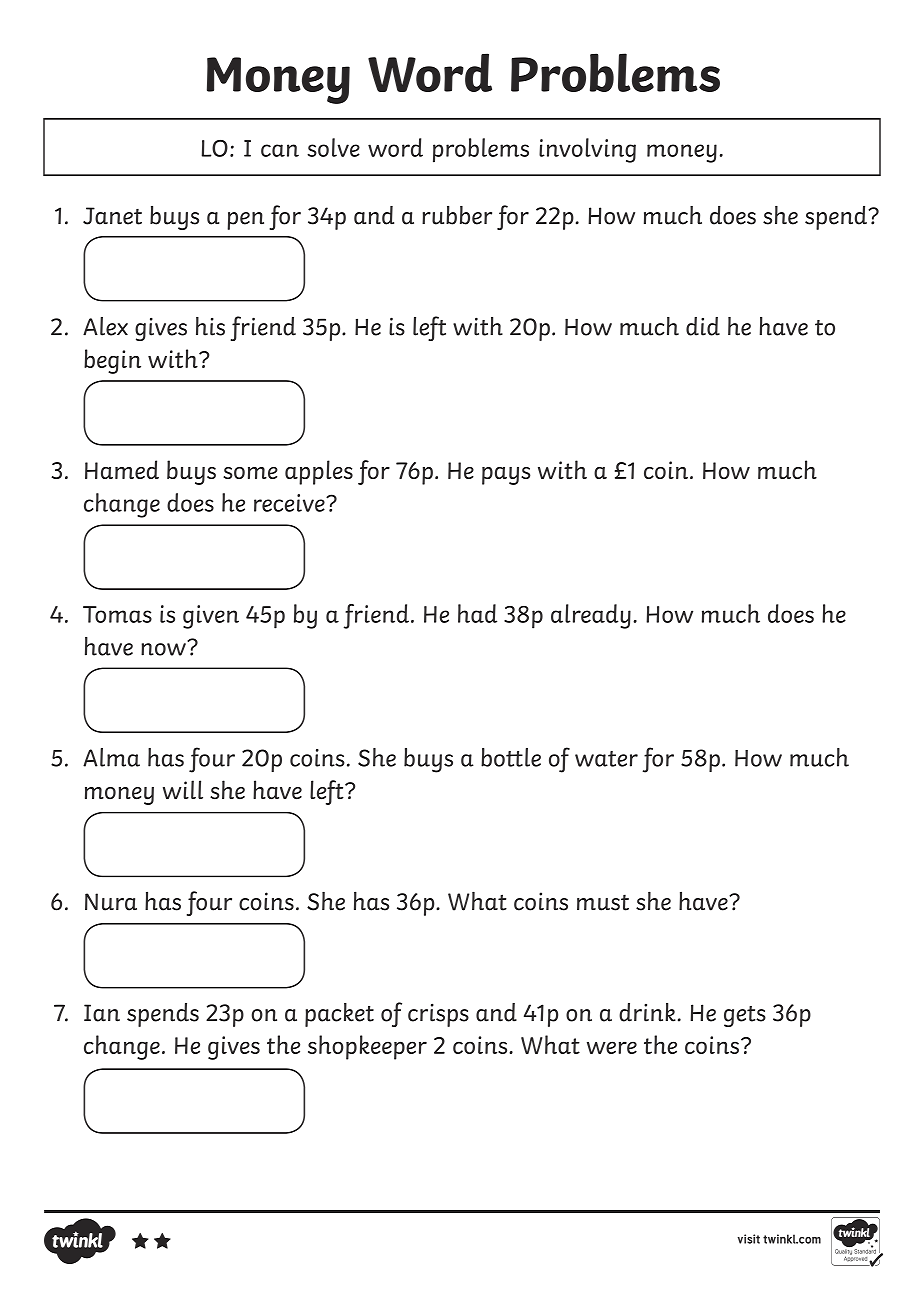 Image resolution: width=924 pixels, height=1308 pixels. I want to click on rubber, so click(457, 215).
